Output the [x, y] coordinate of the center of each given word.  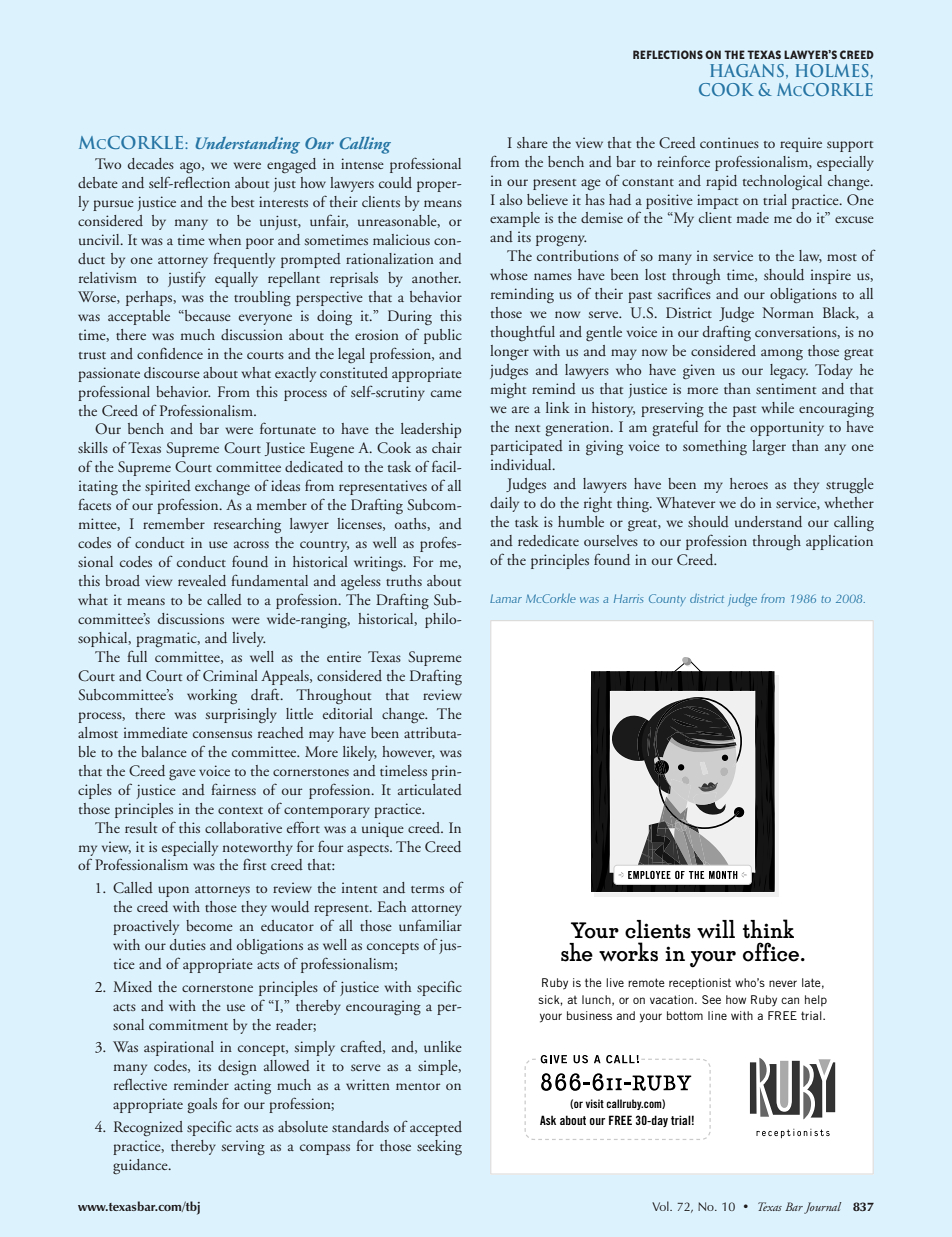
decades [151, 163]
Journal [822, 1208]
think [768, 928]
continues [729, 142]
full [137, 656]
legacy [789, 372]
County [667, 600]
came [446, 393]
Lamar [506, 598]
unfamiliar [430, 925]
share [532, 142]
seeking [439, 1148]
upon [173, 891]
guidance [141, 1166]
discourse [172, 372]
